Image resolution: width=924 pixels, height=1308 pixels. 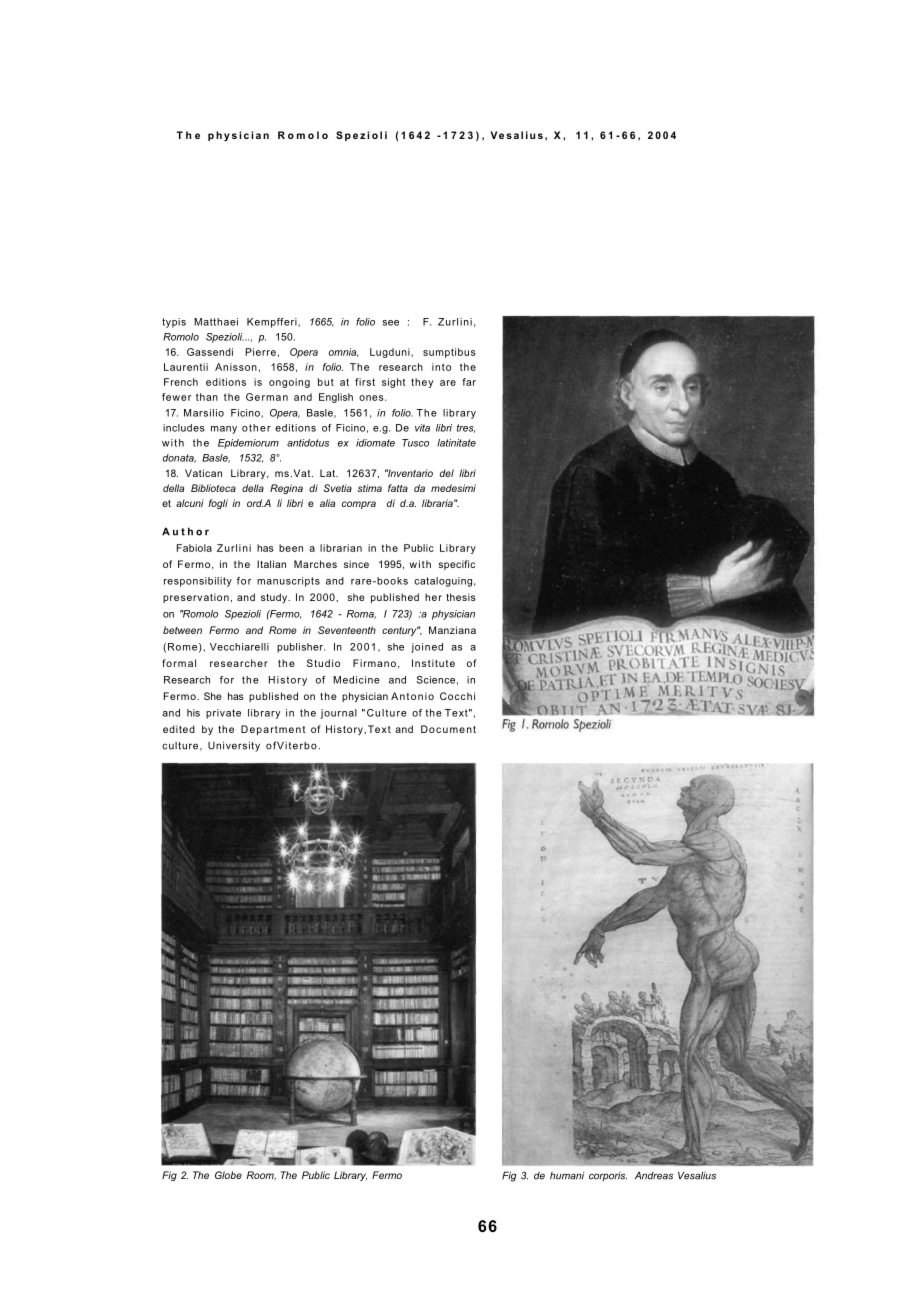 What do you see at coordinates (433, 663) in the image?
I see `Institute` at bounding box center [433, 663].
